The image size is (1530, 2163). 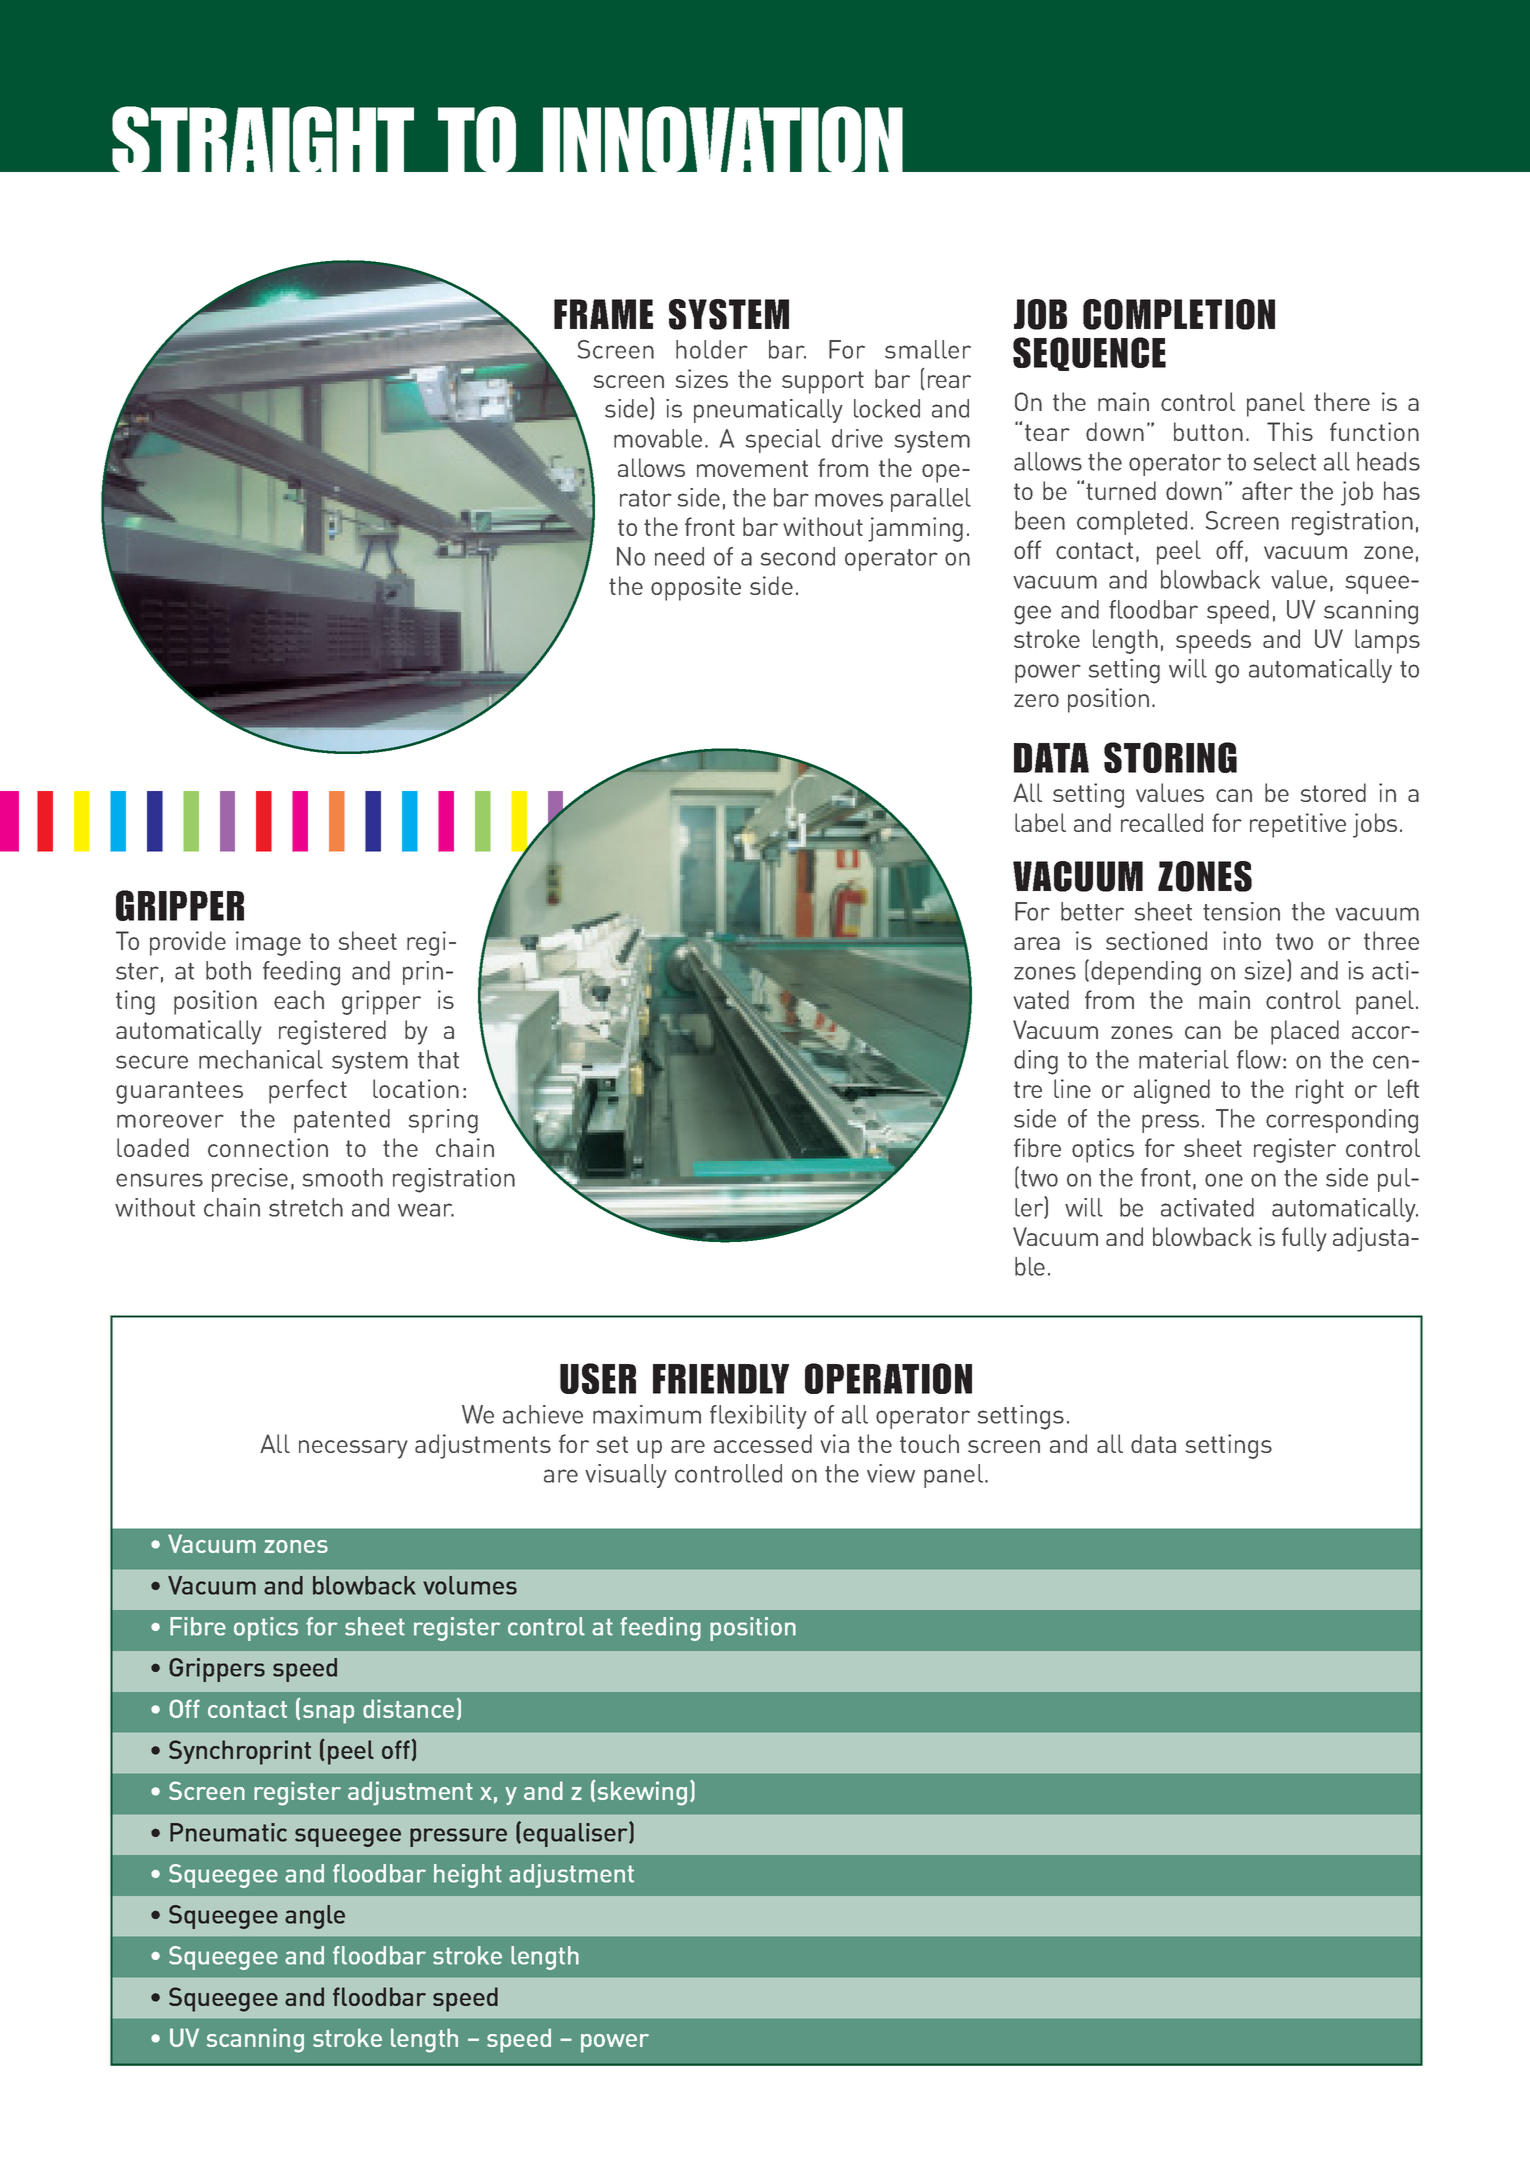 What do you see at coordinates (823, 382) in the image?
I see `support` at bounding box center [823, 382].
